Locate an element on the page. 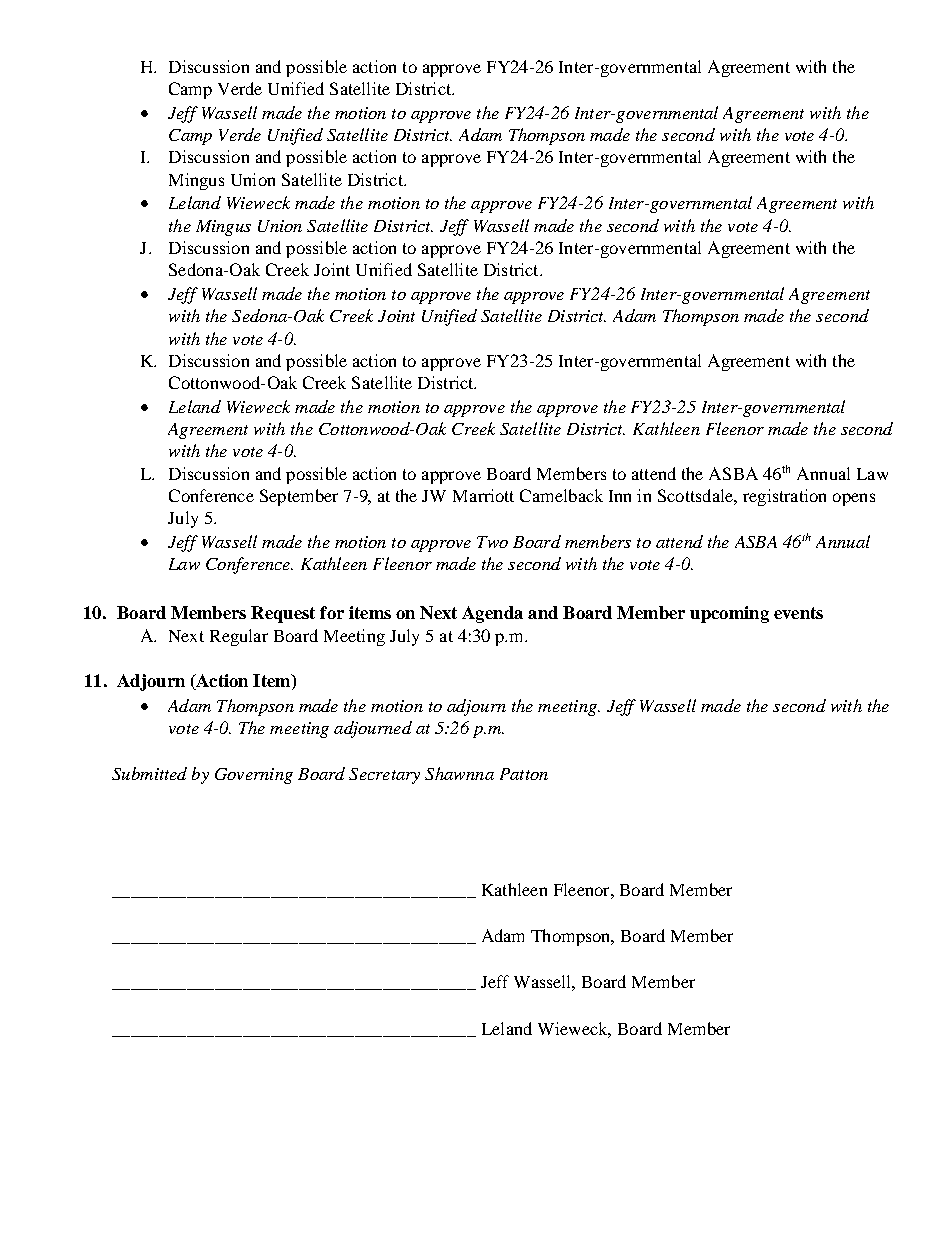 The image size is (952, 1233). upcoming is located at coordinates (729, 614).
